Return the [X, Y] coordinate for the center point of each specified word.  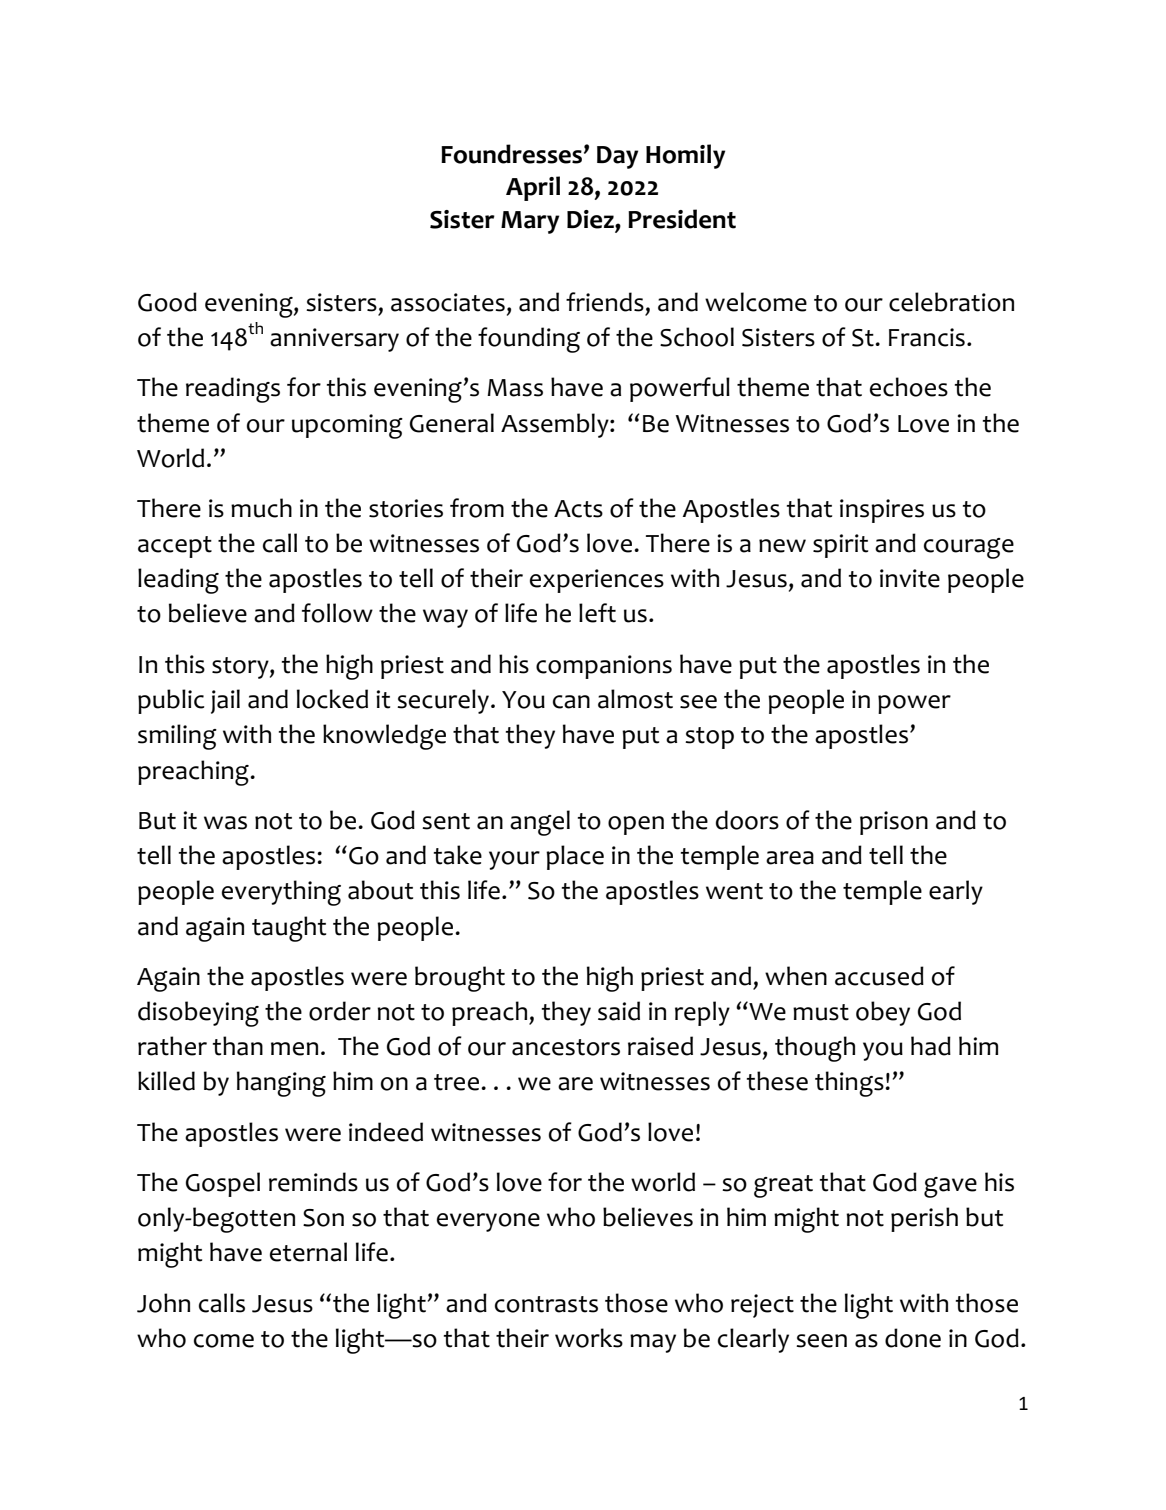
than [238, 1046]
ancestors [566, 1047]
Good [167, 302]
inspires [882, 511]
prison [894, 823]
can [571, 702]
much [261, 508]
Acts [578, 509]
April [533, 188]
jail [225, 701]
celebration [951, 302]
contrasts [546, 1304]
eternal [308, 1252]
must [821, 1012]
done [913, 1338]
